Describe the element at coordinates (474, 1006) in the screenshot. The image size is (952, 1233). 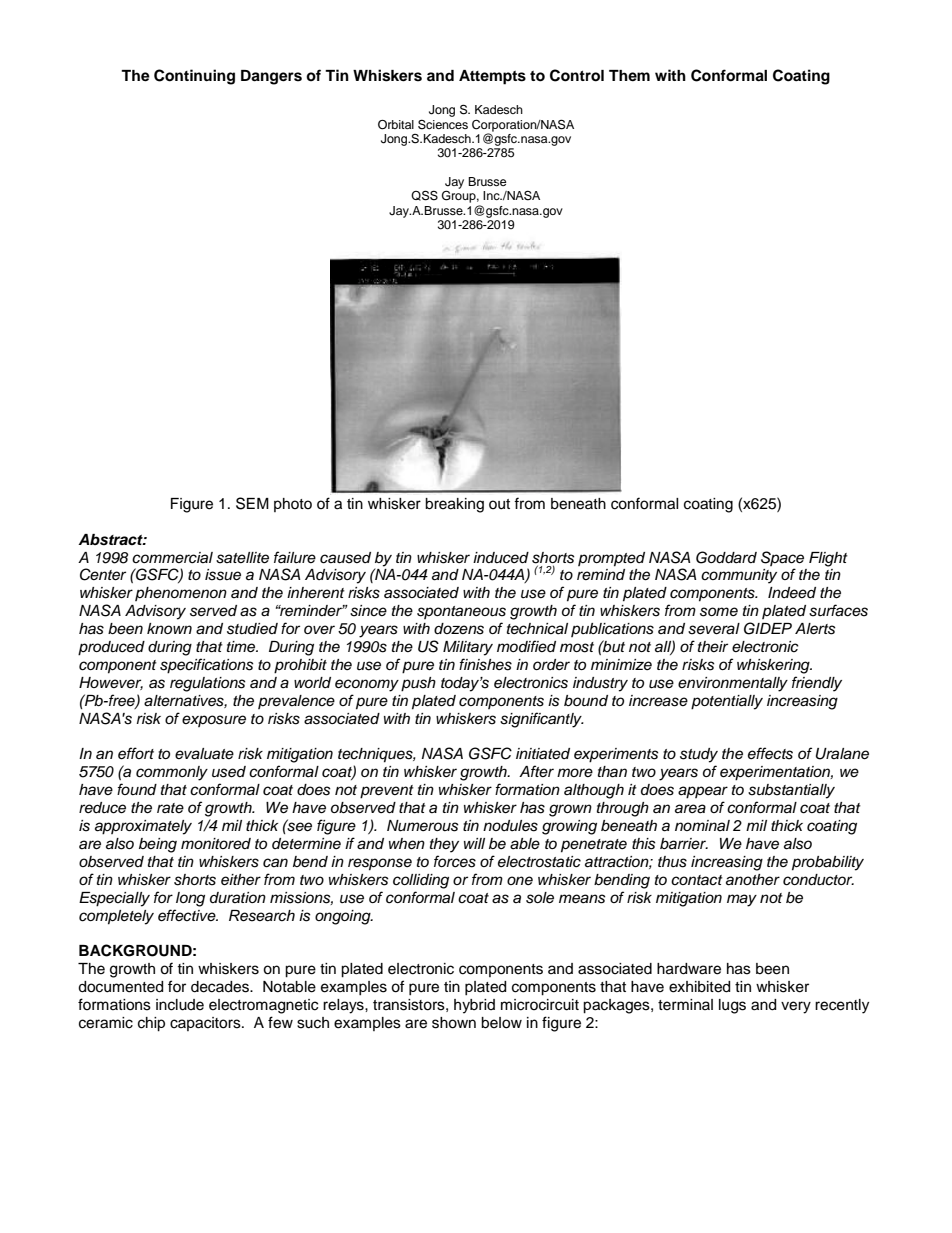
I see `hybrid` at that location.
